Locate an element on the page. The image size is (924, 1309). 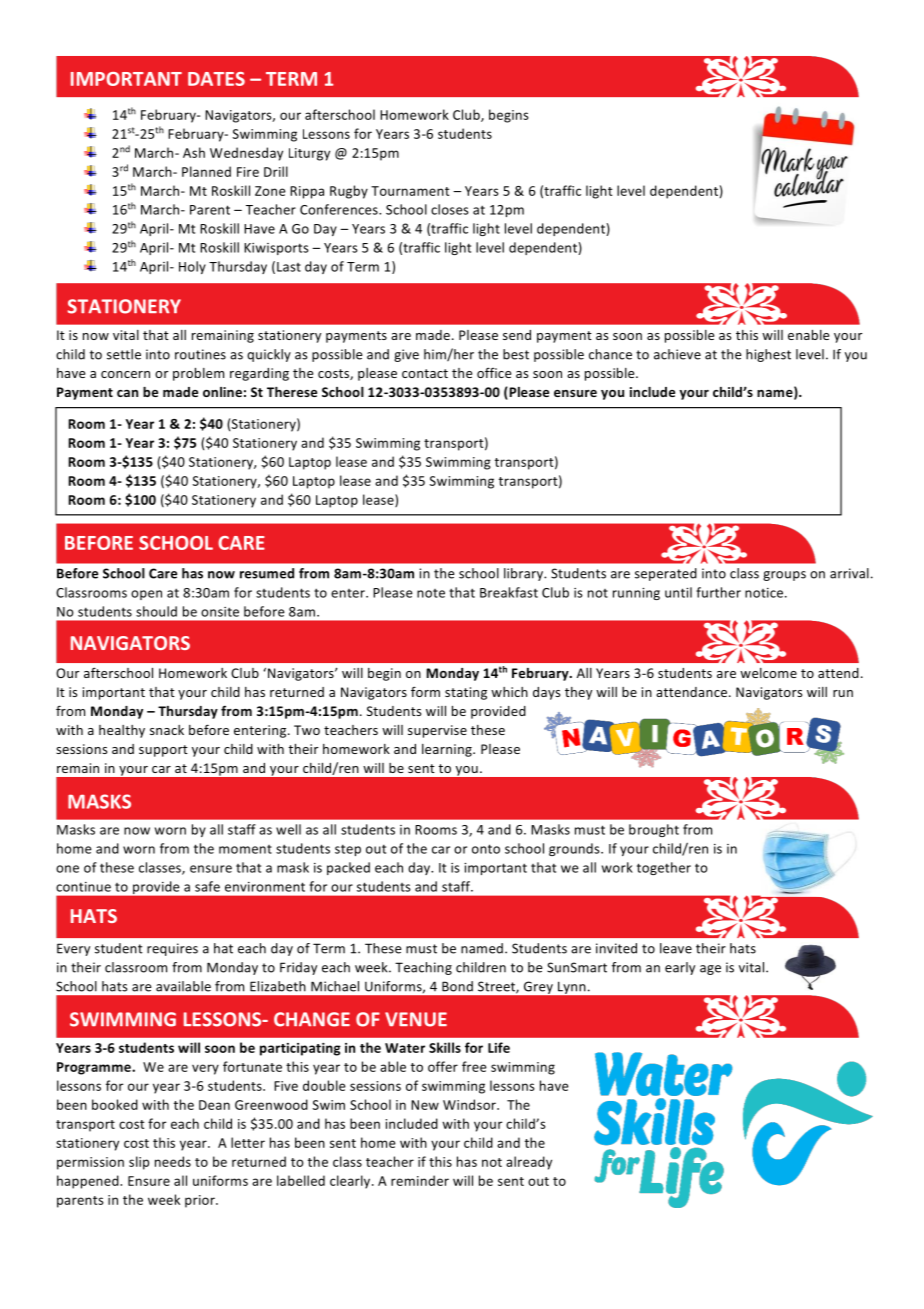
should is located at coordinates (156, 611).
